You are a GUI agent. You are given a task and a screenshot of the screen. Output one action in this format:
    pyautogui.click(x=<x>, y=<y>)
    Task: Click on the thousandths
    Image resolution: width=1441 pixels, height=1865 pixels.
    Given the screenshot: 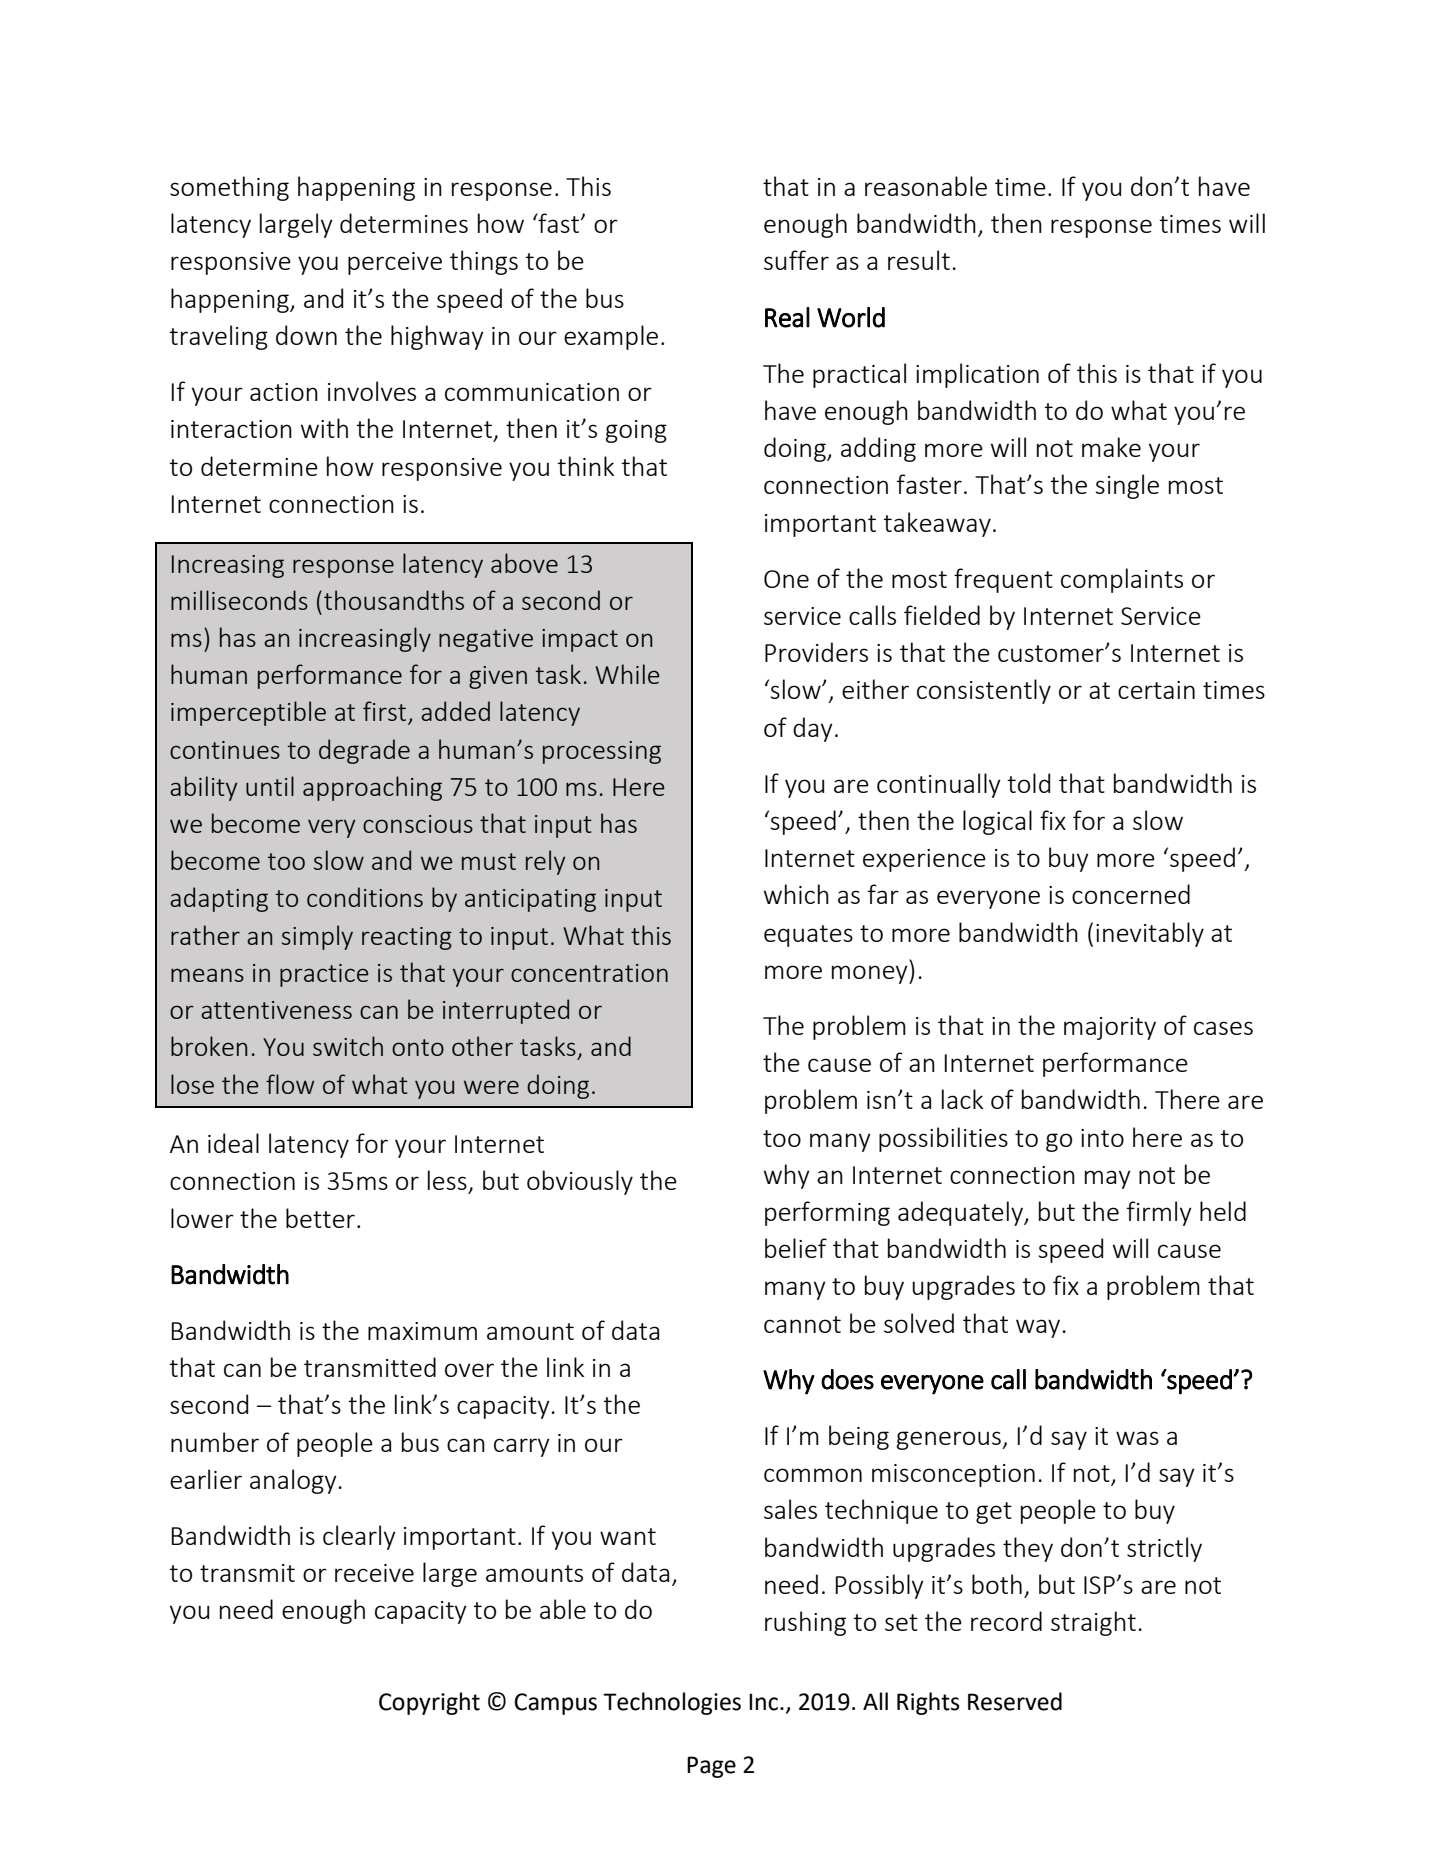 What is the action you would take?
    pyautogui.click(x=394, y=600)
